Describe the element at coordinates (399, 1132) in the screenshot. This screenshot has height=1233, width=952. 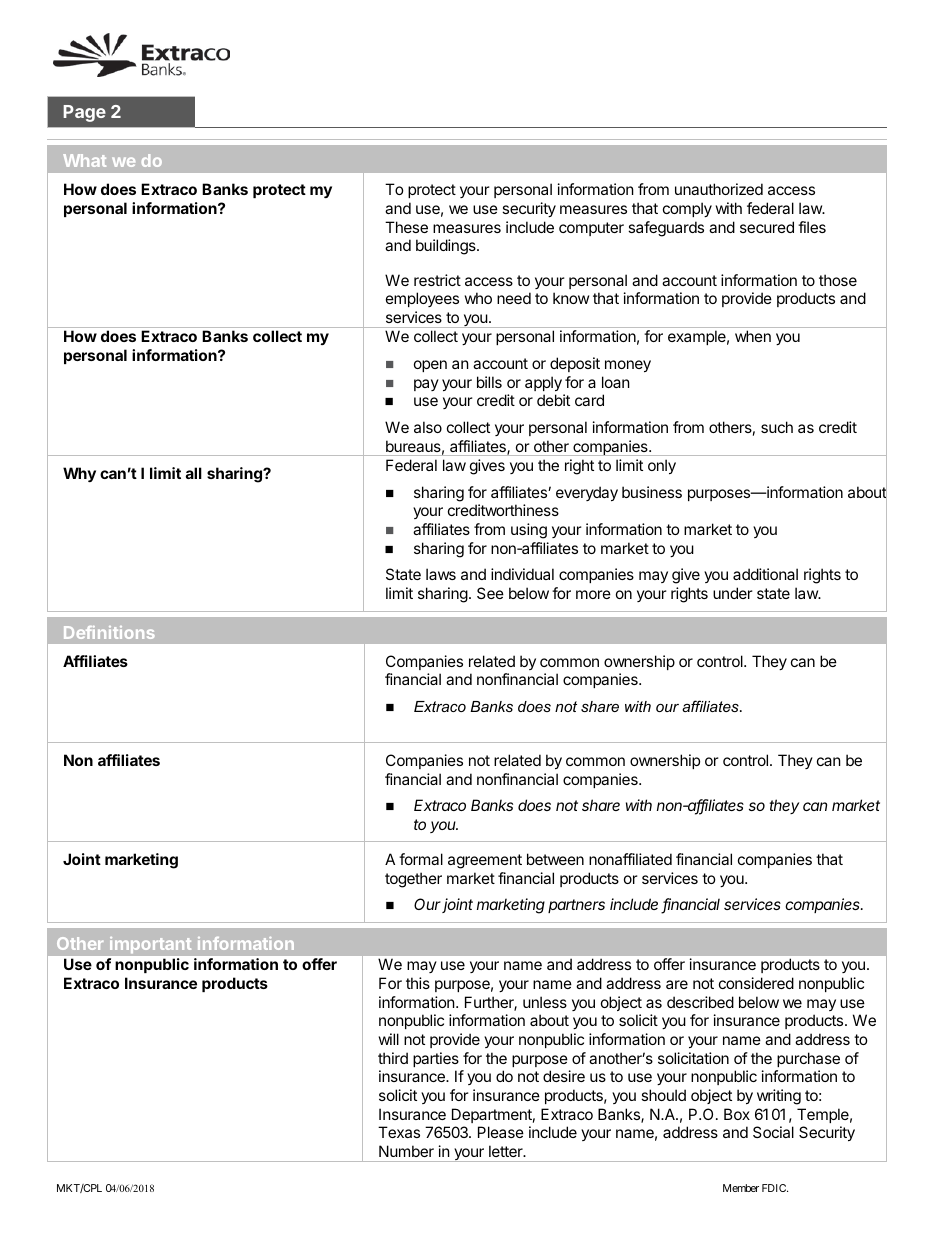
I see `Texas` at that location.
